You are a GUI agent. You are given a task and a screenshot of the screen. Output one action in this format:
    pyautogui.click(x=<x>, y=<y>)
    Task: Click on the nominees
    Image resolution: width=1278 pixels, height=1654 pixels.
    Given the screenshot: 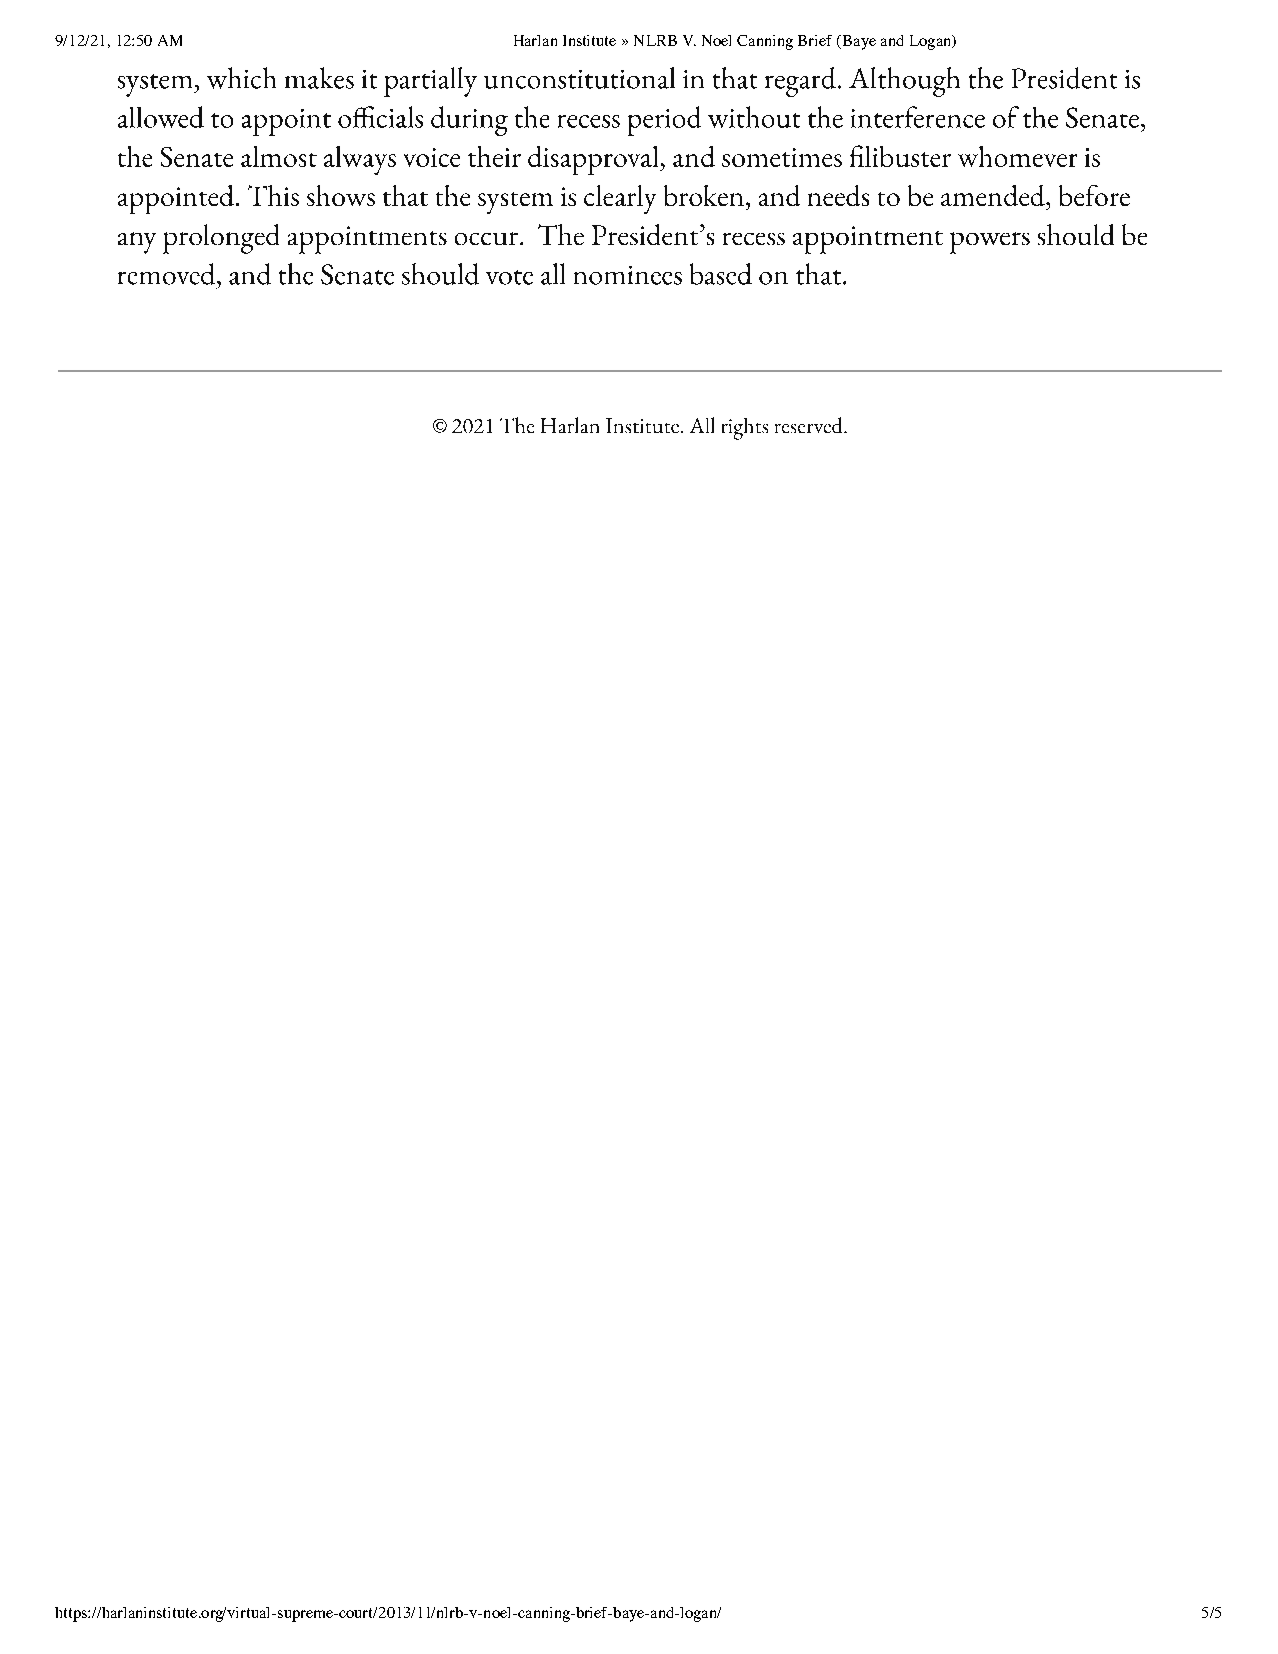 What is the action you would take?
    pyautogui.click(x=628, y=275)
